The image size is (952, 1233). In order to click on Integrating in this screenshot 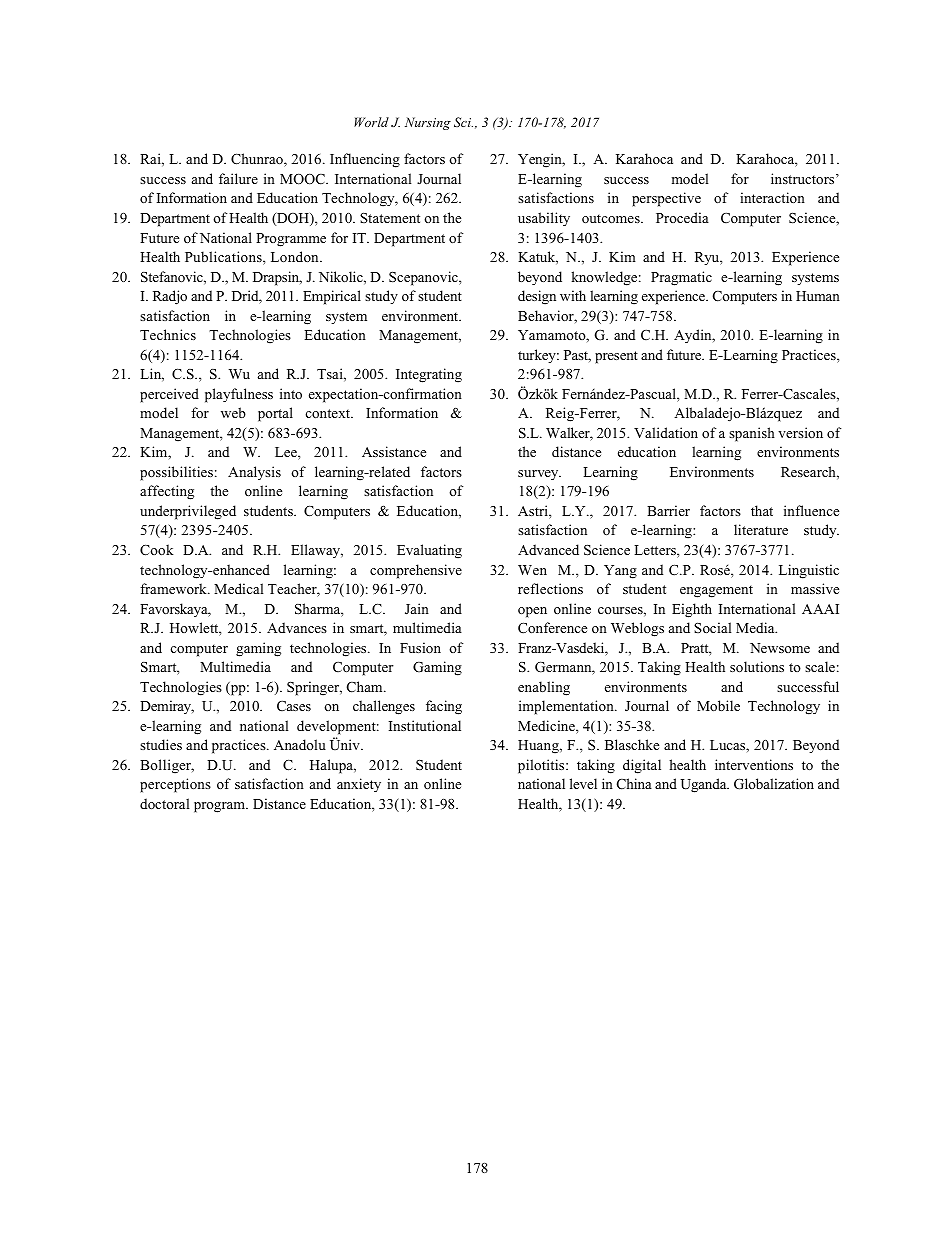, I will do `click(429, 375)`.
